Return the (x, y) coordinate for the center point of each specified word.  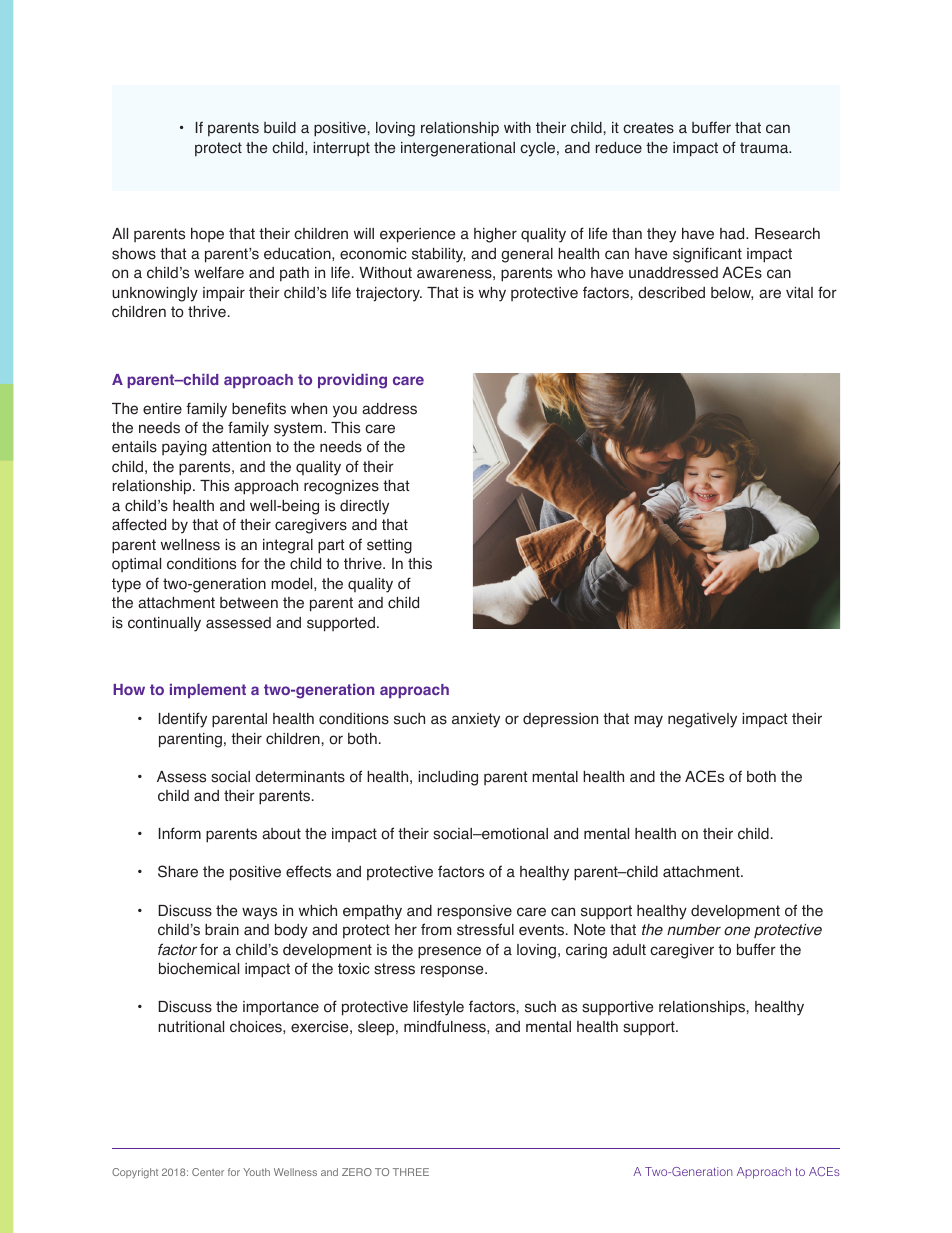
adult (629, 950)
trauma (765, 148)
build (280, 128)
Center (208, 1172)
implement (208, 691)
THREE (411, 1172)
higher (495, 235)
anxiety (476, 720)
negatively (702, 720)
